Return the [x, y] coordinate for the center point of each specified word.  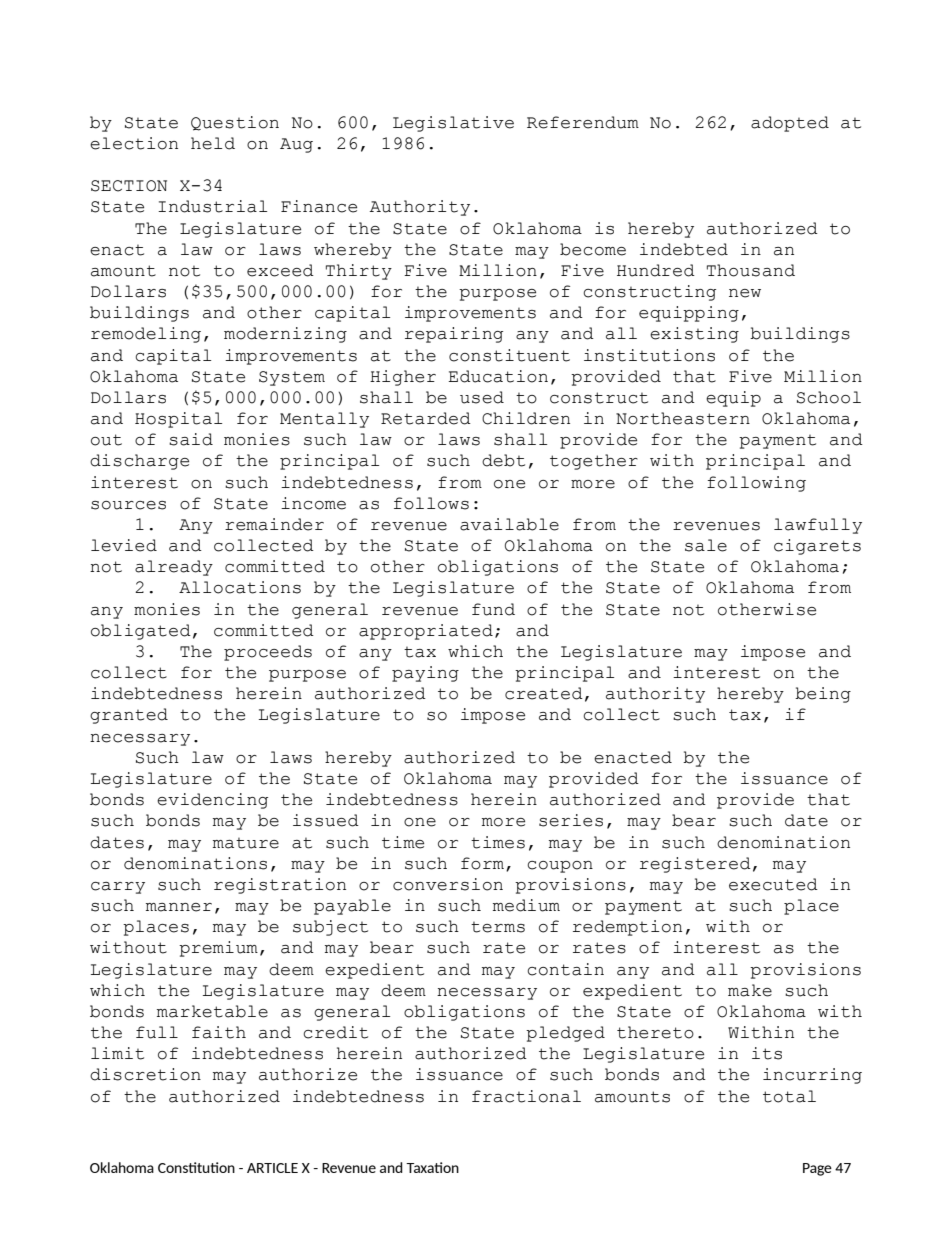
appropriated [426, 632]
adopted [790, 124]
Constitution [196, 1167]
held [213, 143]
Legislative [453, 124]
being [823, 695]
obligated [141, 632]
